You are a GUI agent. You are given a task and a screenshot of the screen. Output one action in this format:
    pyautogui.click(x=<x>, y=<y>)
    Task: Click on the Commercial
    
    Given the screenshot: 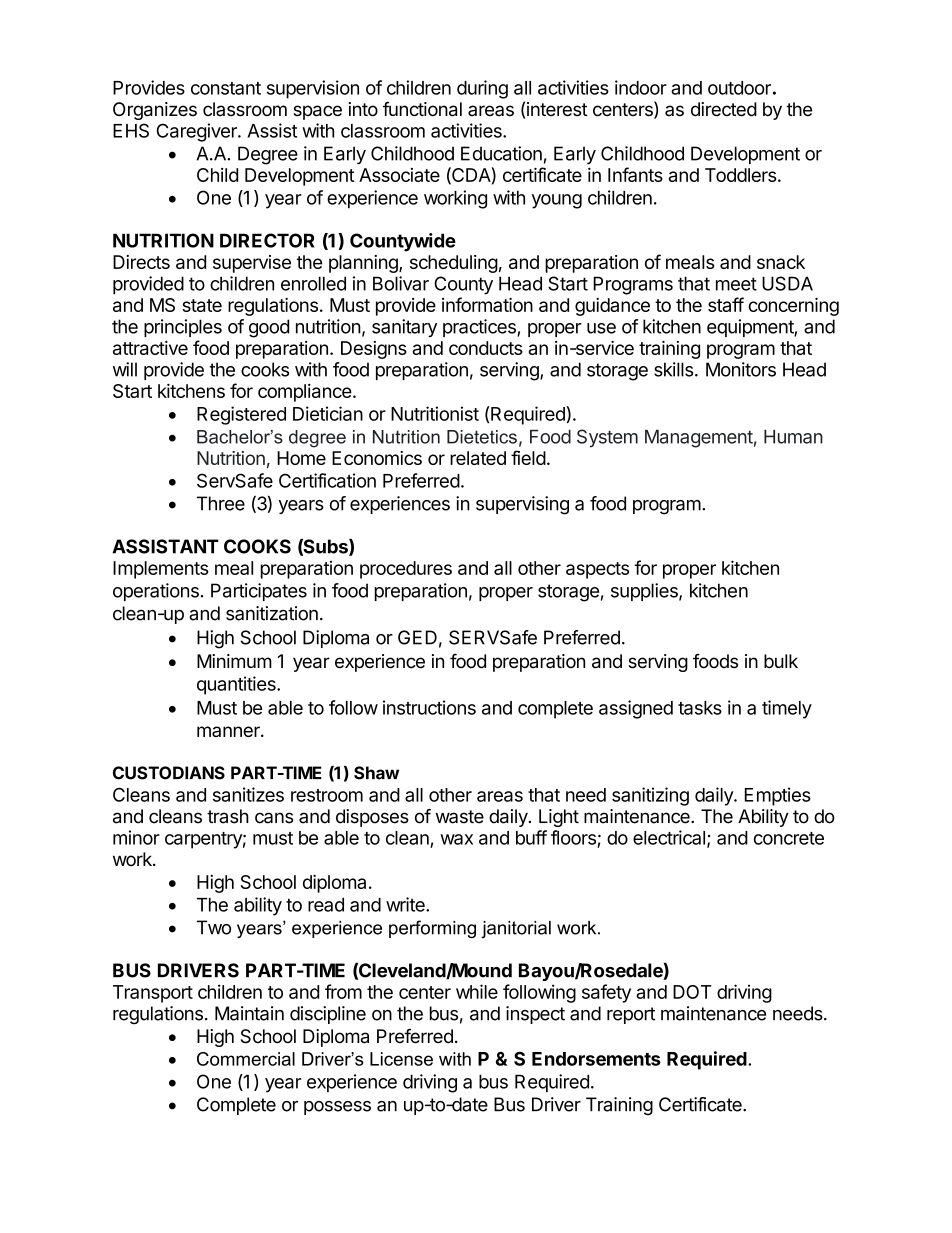 What is the action you would take?
    pyautogui.click(x=246, y=1059)
